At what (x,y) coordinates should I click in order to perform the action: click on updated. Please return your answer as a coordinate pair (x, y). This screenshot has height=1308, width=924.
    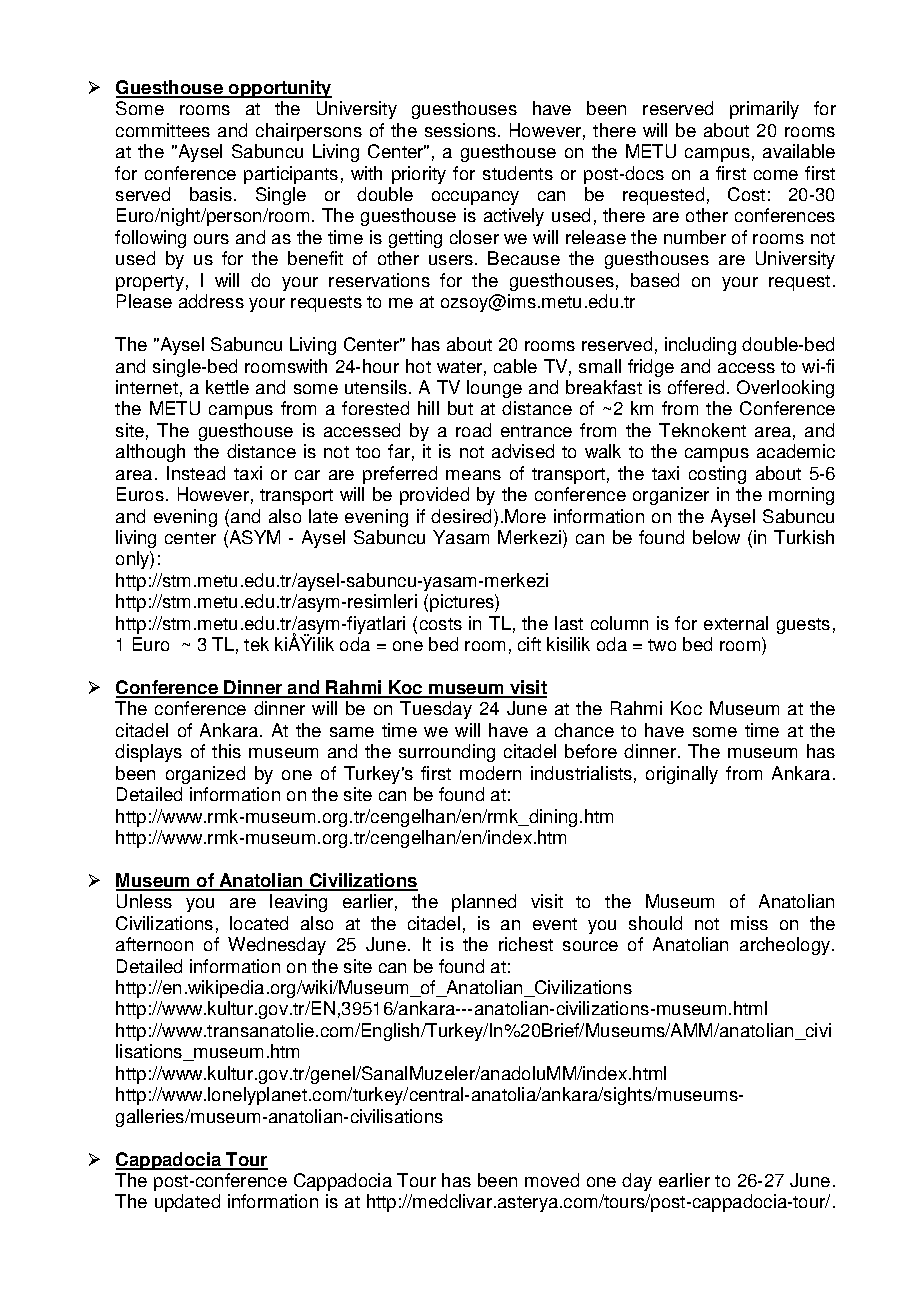
    Looking at the image, I should click on (187, 1203).
